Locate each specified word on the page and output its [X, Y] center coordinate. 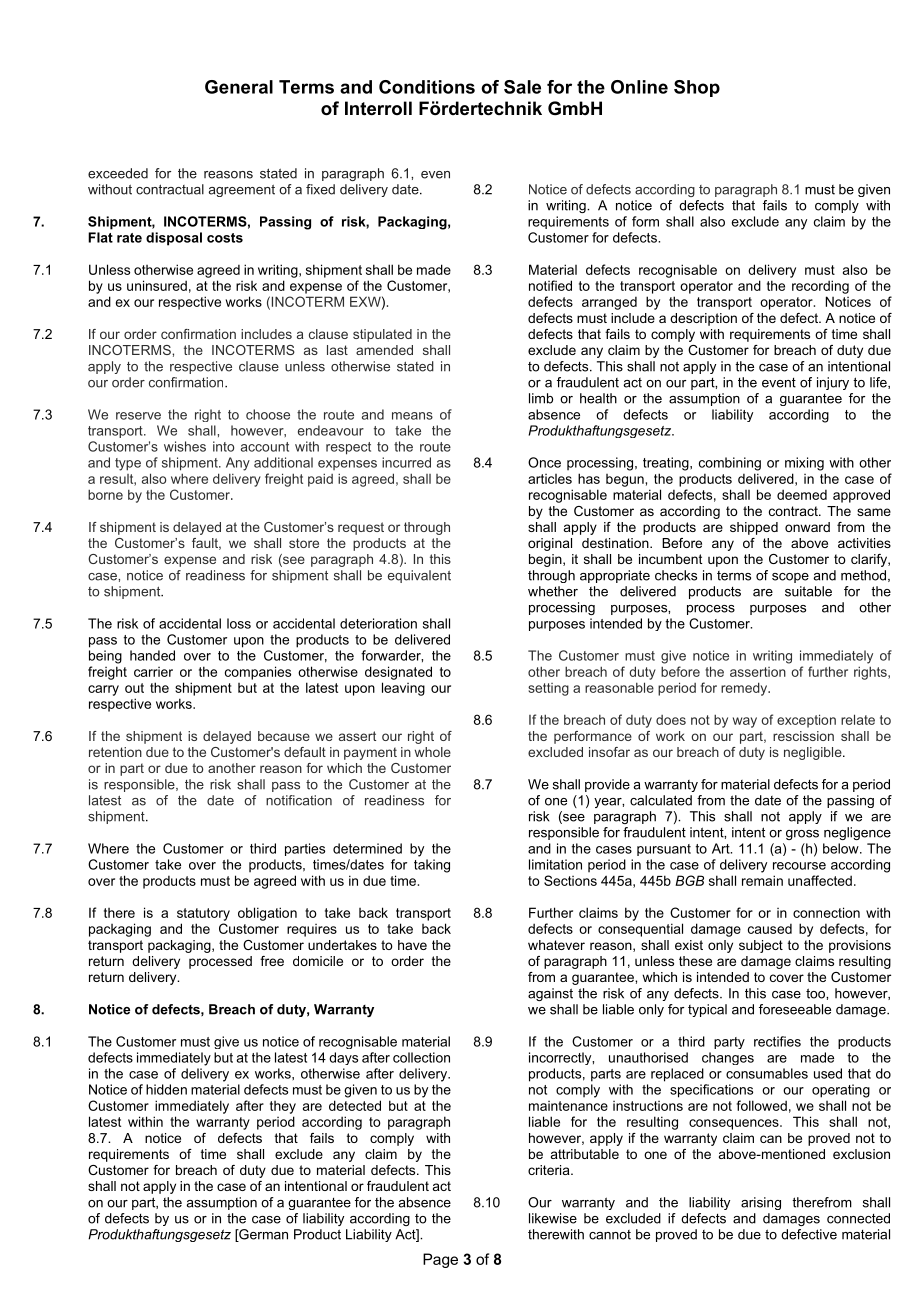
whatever [556, 945]
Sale [522, 87]
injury [833, 383]
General [239, 87]
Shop [697, 88]
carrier [153, 672]
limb [541, 398]
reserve [138, 416]
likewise [553, 1218]
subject [761, 946]
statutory [203, 914]
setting [548, 689]
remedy [745, 689]
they [283, 1107]
